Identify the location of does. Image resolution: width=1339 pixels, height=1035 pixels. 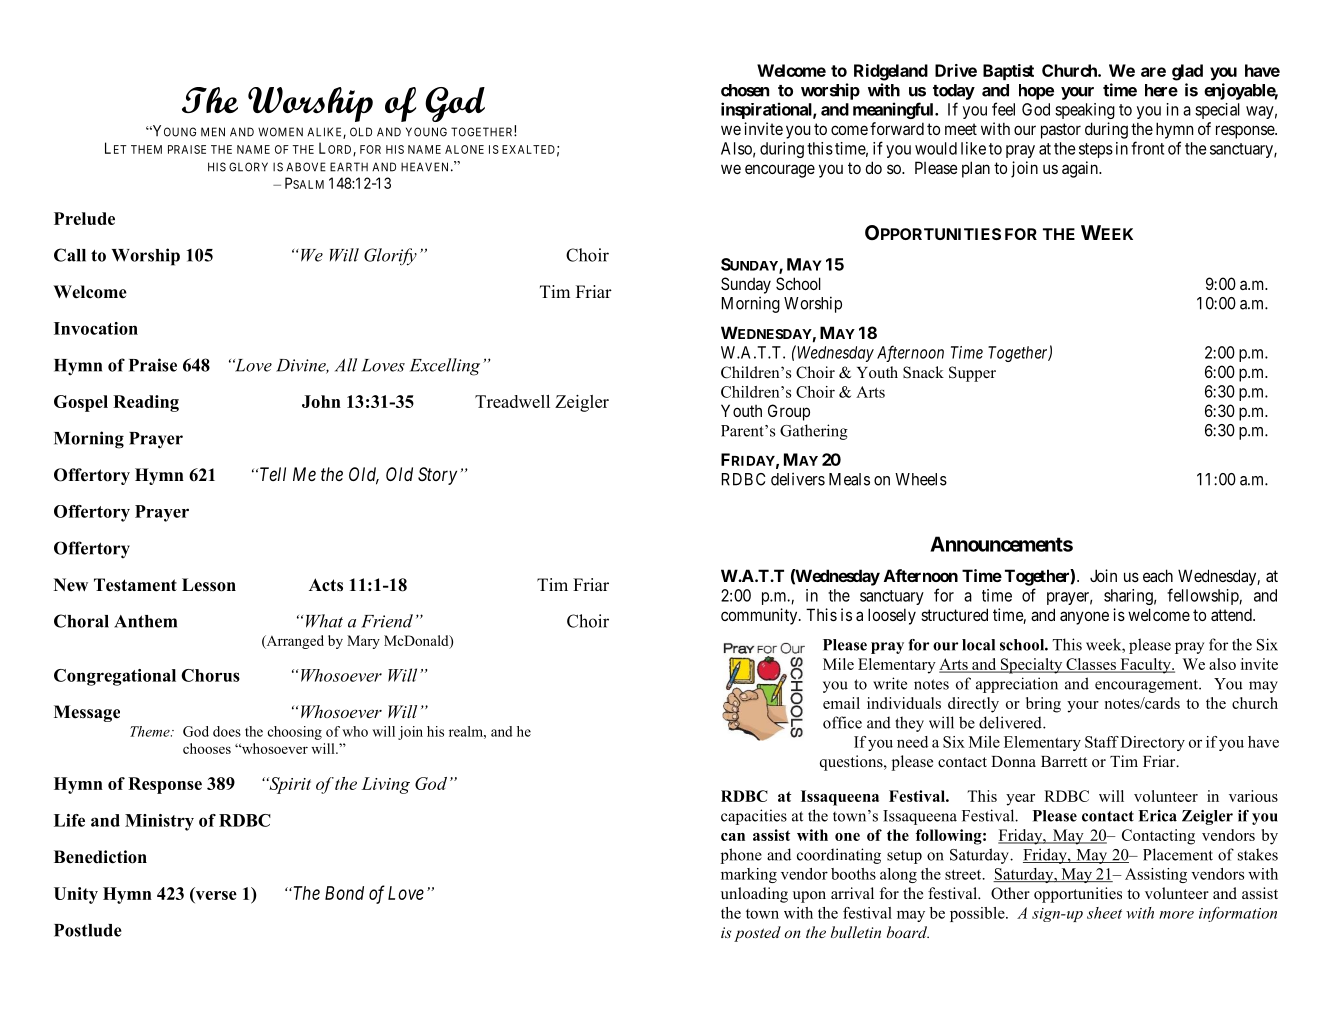
(227, 731).
